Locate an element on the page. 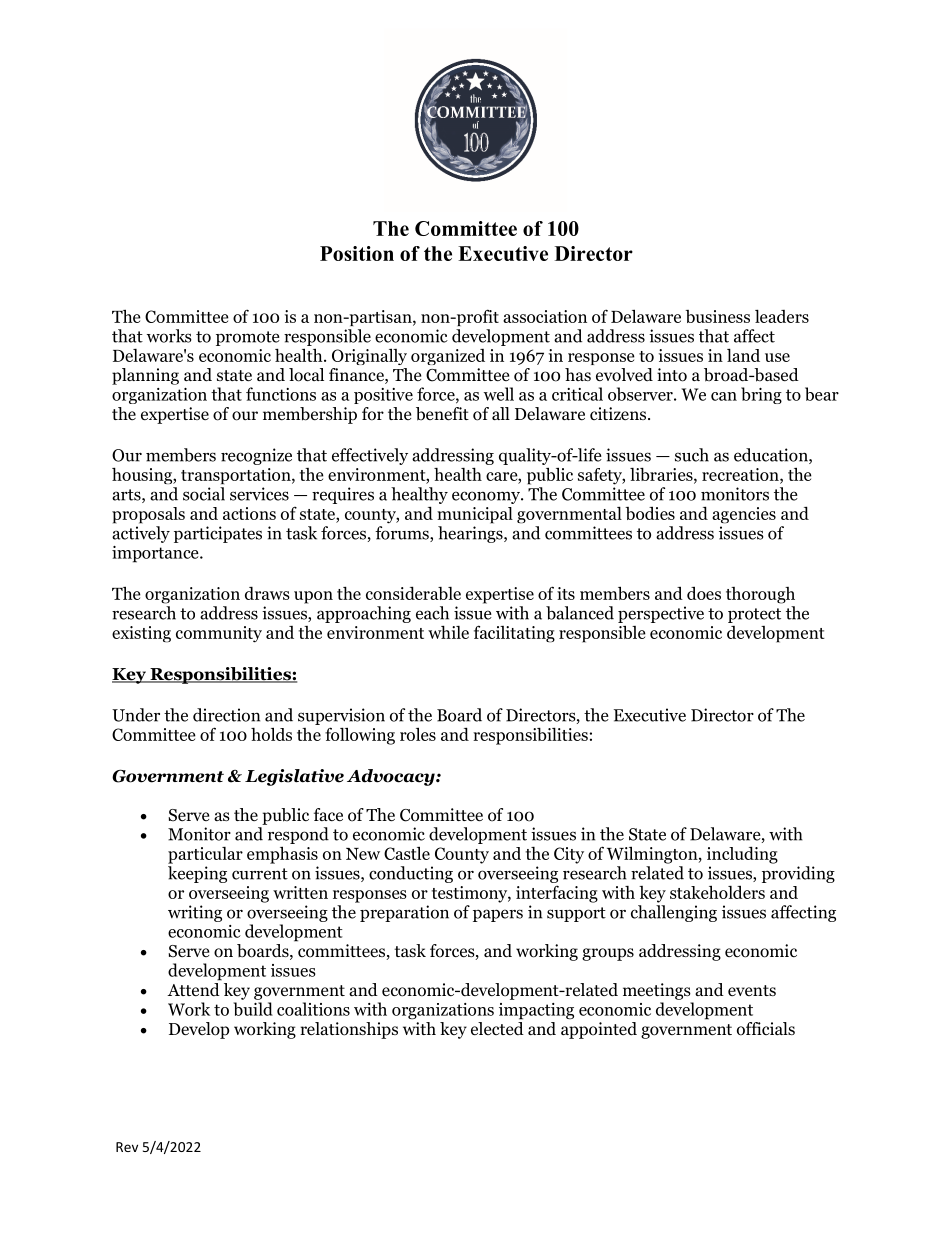 This image has width=952, height=1233. promote is located at coordinates (248, 338).
